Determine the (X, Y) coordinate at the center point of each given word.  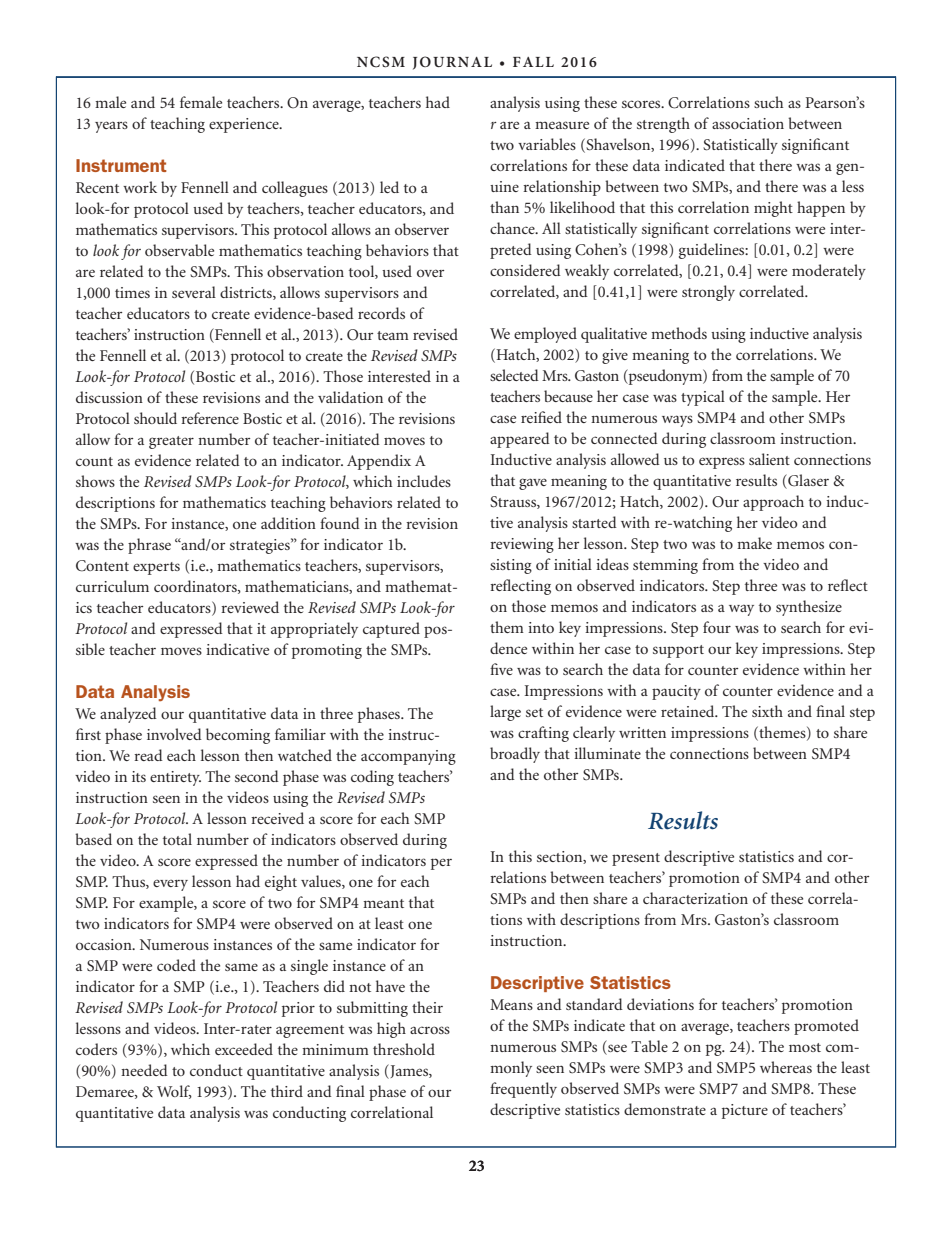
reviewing (522, 545)
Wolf (174, 1092)
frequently (523, 1090)
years (111, 127)
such (768, 102)
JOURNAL (452, 63)
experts (156, 568)
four (717, 627)
